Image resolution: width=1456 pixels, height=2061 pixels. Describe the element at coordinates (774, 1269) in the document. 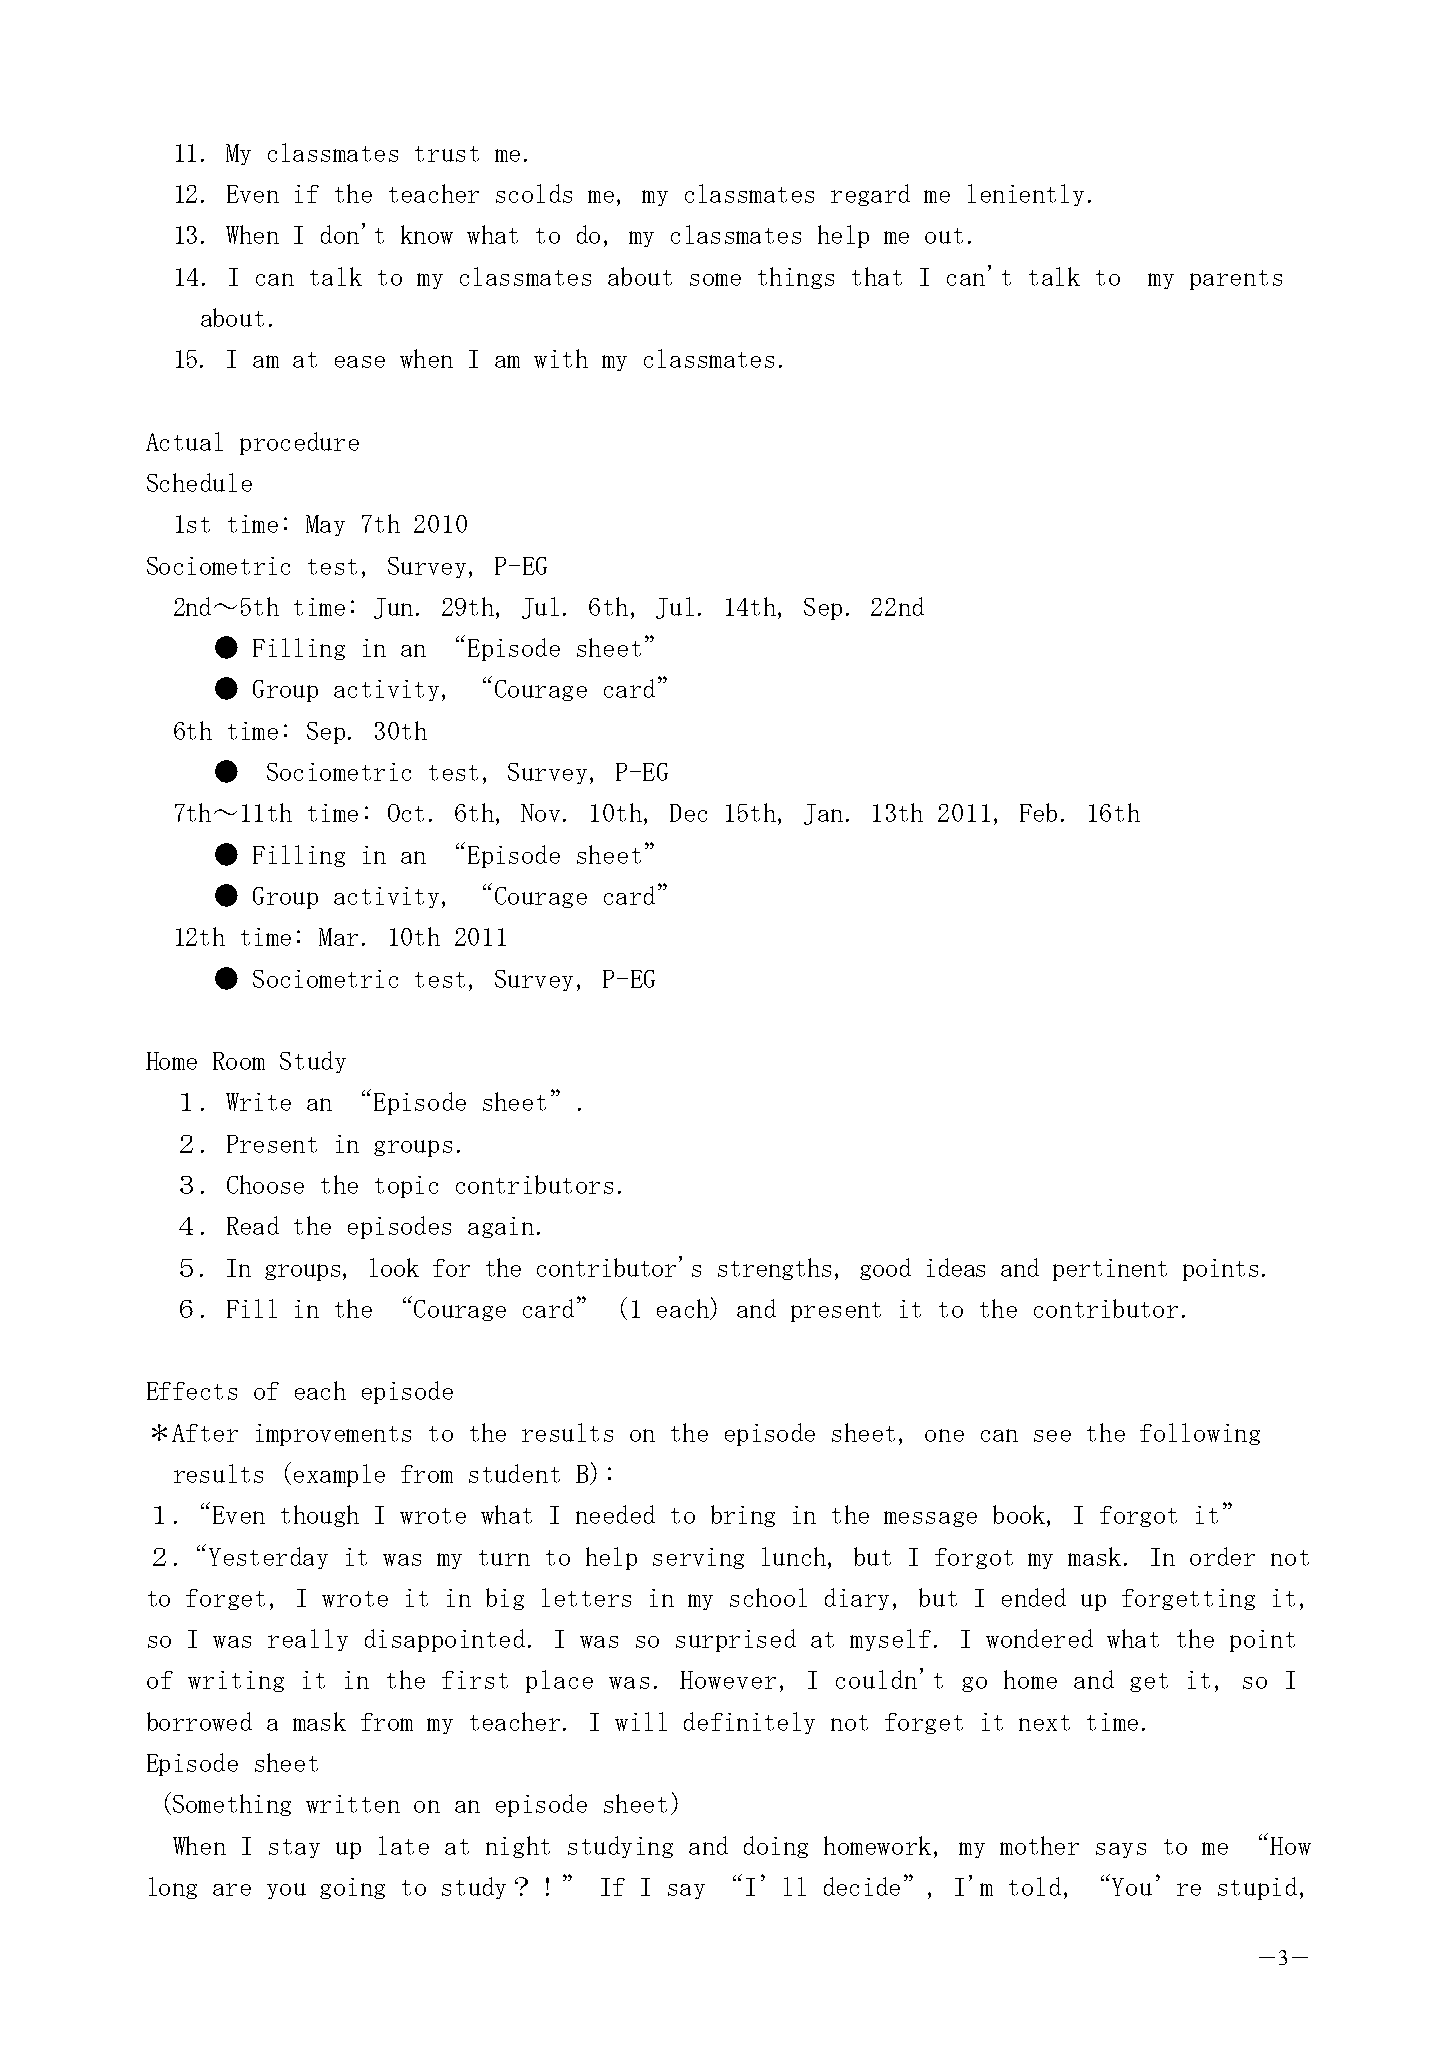

I see `strengths` at that location.
